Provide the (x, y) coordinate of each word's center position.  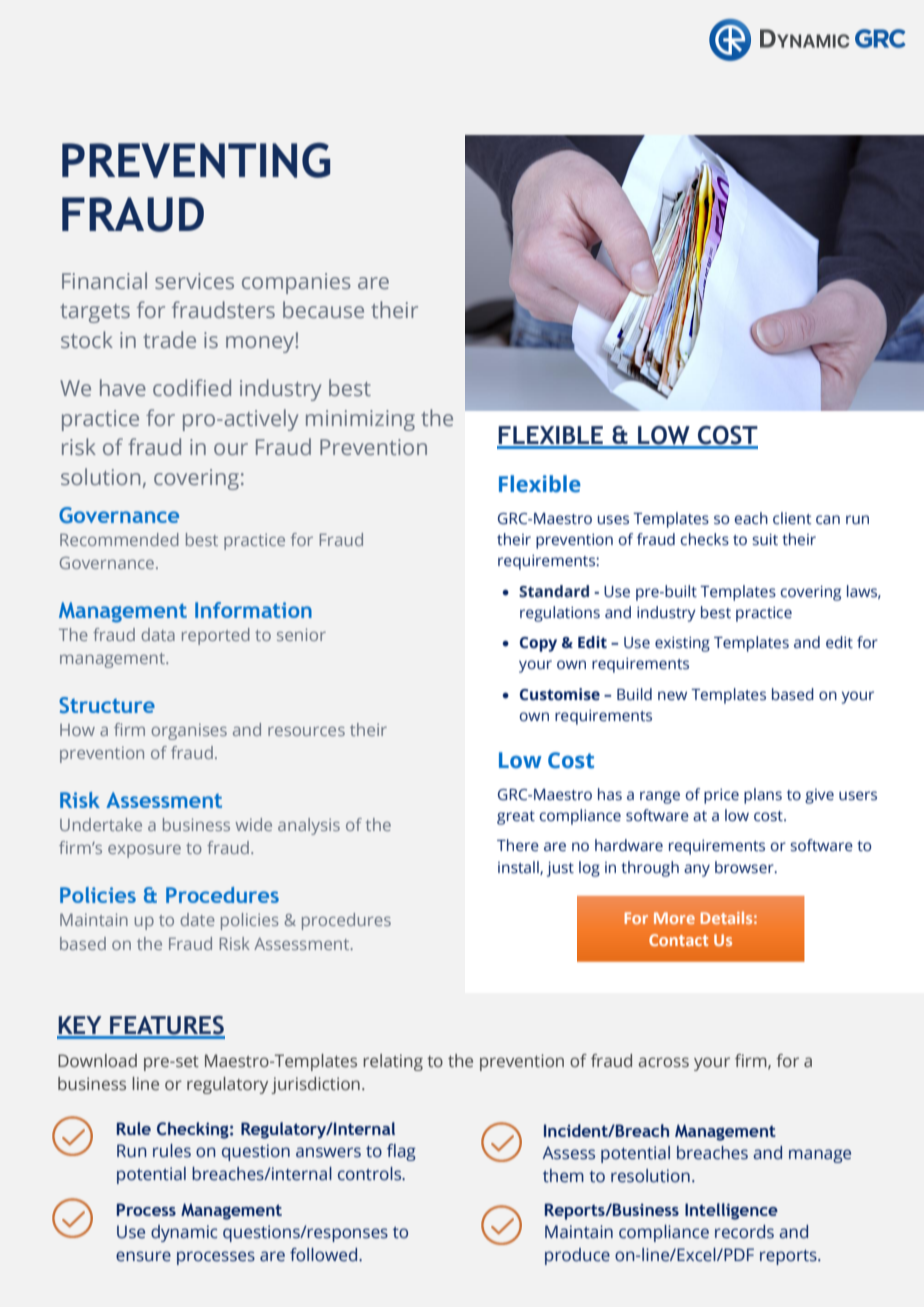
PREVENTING (196, 160)
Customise (560, 694)
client (792, 518)
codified (192, 387)
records (744, 1232)
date (197, 919)
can (828, 519)
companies (296, 283)
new (672, 696)
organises (189, 731)
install (519, 868)
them (563, 1176)
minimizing (360, 420)
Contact (678, 940)
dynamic (184, 1233)
